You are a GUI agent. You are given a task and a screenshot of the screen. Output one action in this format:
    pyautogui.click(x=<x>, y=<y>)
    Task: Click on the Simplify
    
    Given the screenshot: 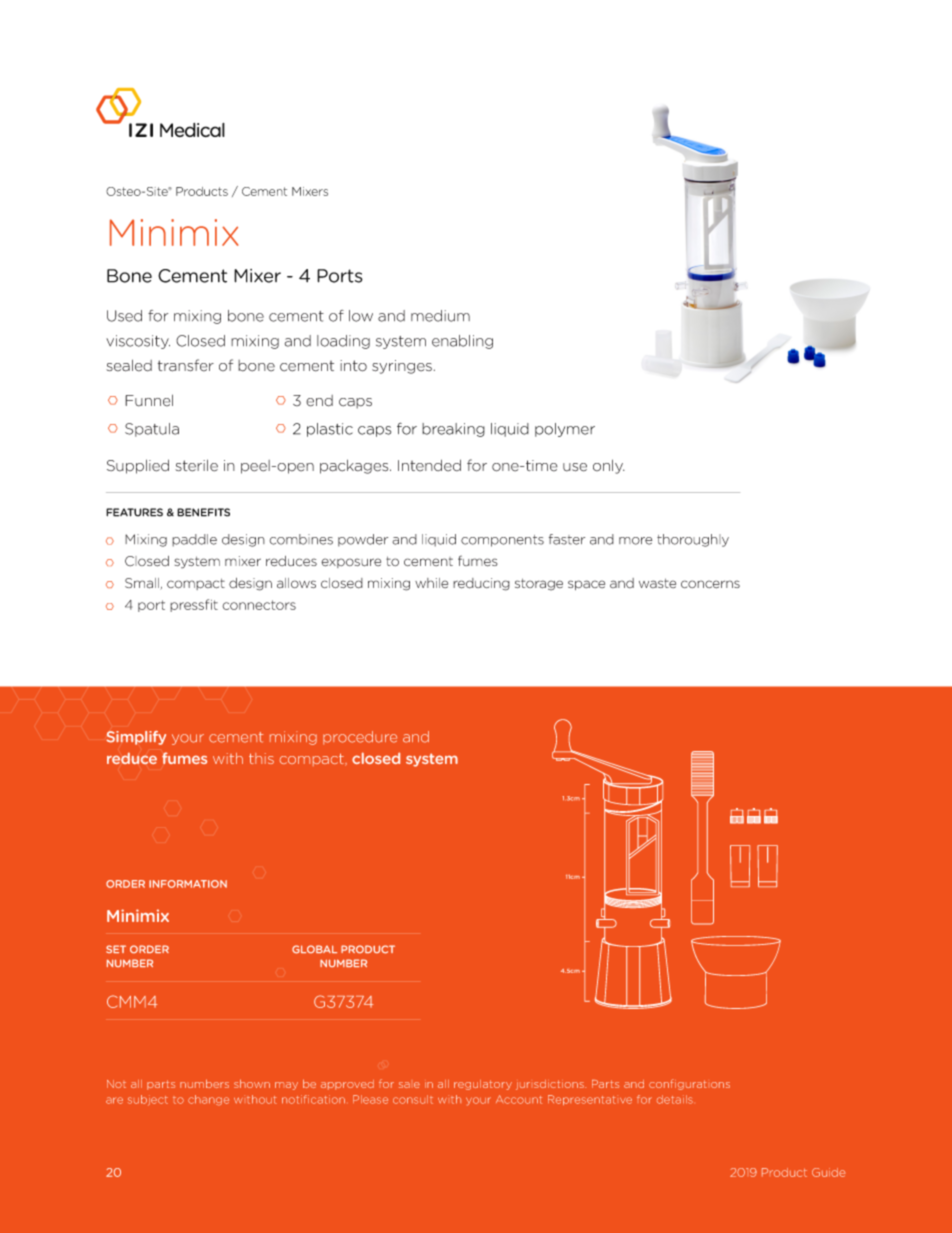 What is the action you would take?
    pyautogui.click(x=136, y=738)
